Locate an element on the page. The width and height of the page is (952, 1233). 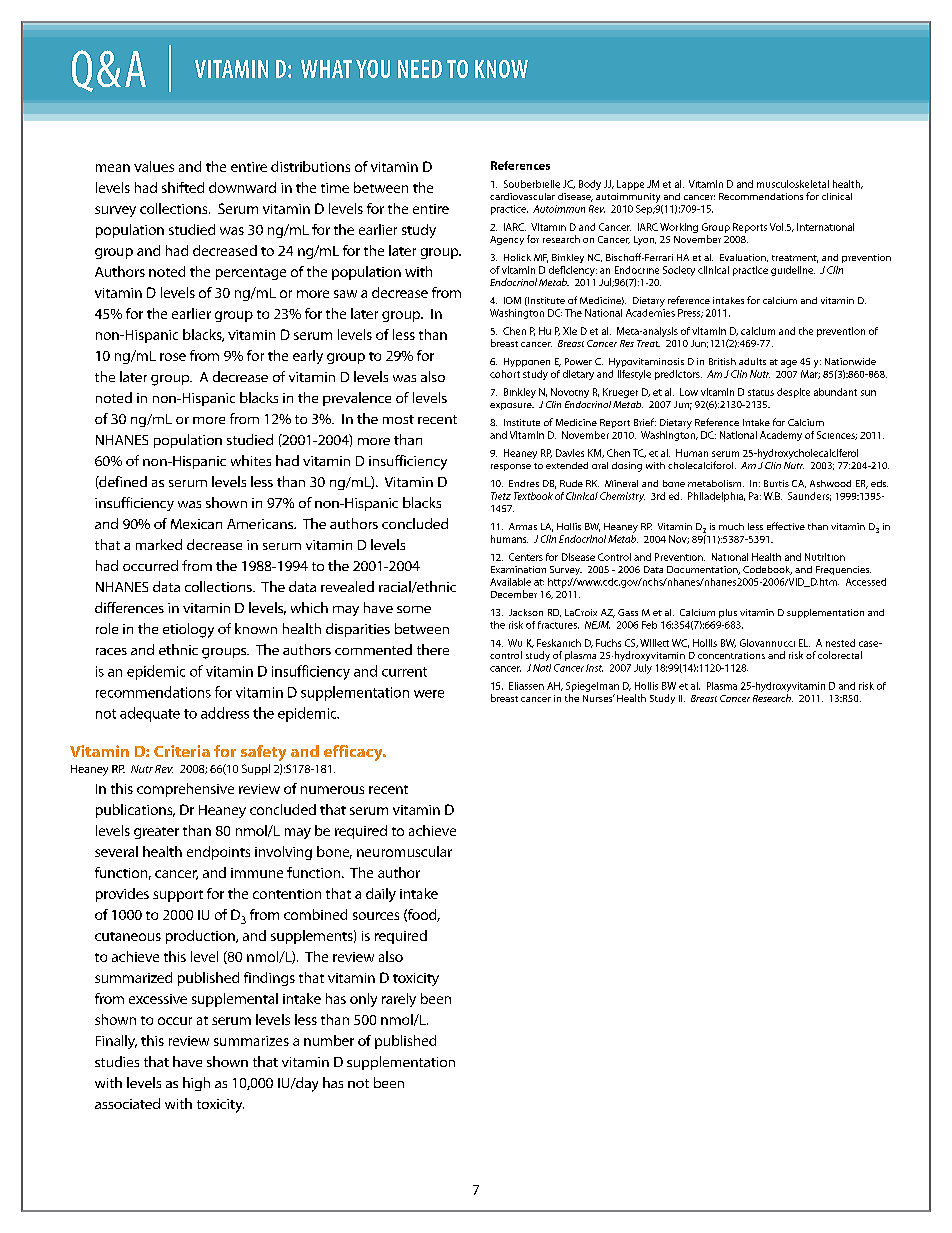
values is located at coordinates (154, 166).
